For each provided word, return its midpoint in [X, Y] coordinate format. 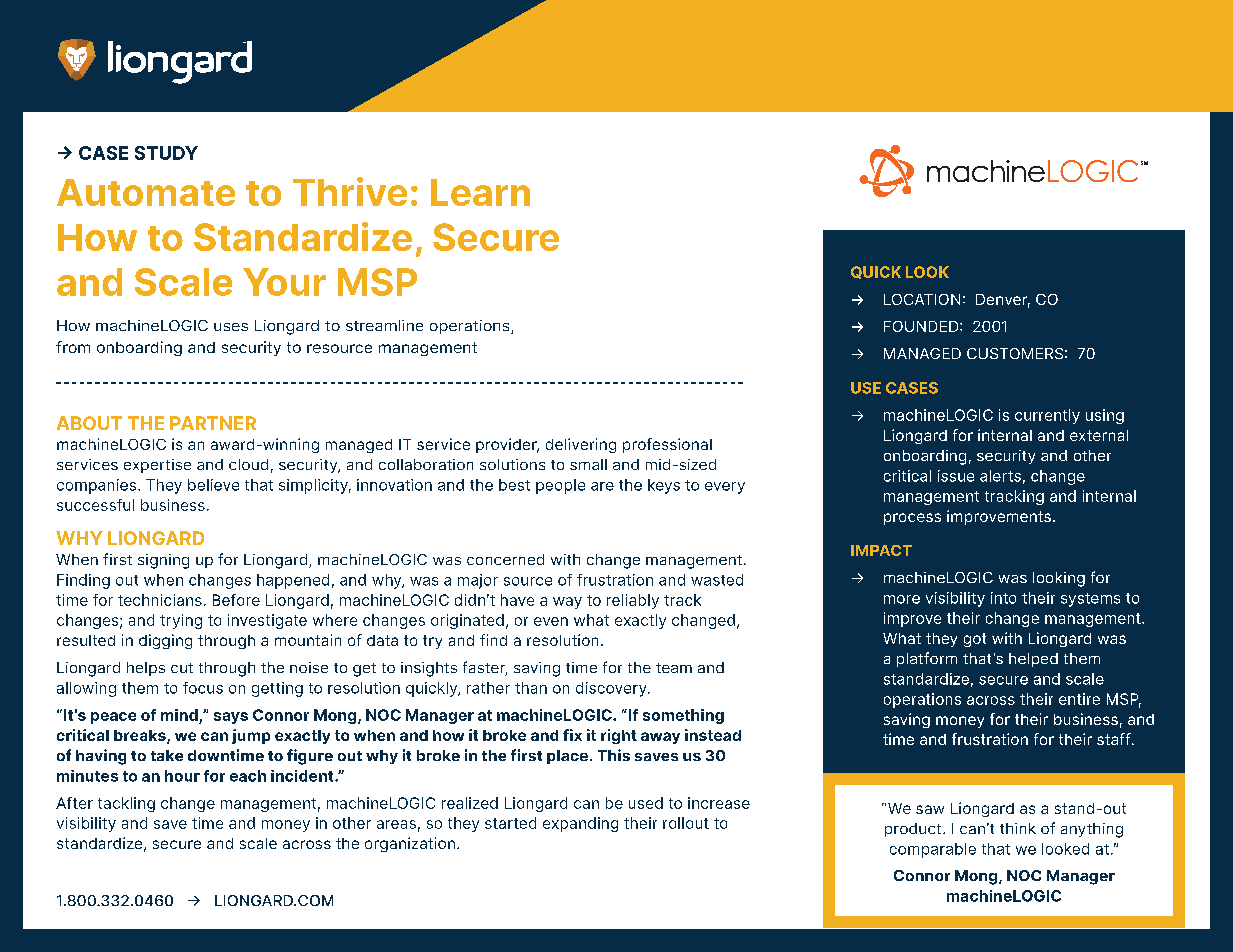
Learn [480, 192]
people [560, 486]
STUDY [166, 153]
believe [213, 485]
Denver [1003, 301]
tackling [126, 804]
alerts [1000, 476]
